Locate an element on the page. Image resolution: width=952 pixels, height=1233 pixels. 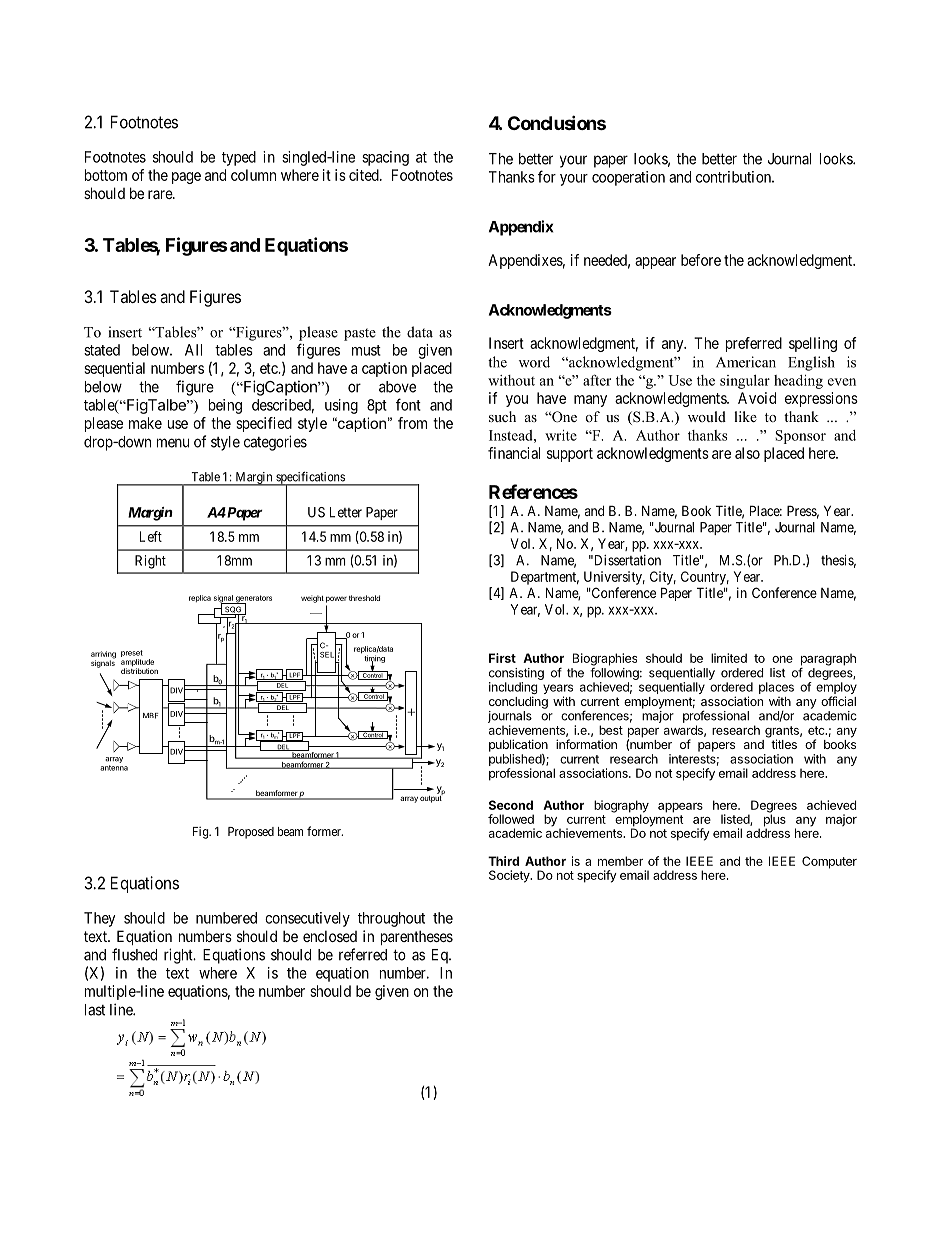
distribution is located at coordinates (139, 670).
